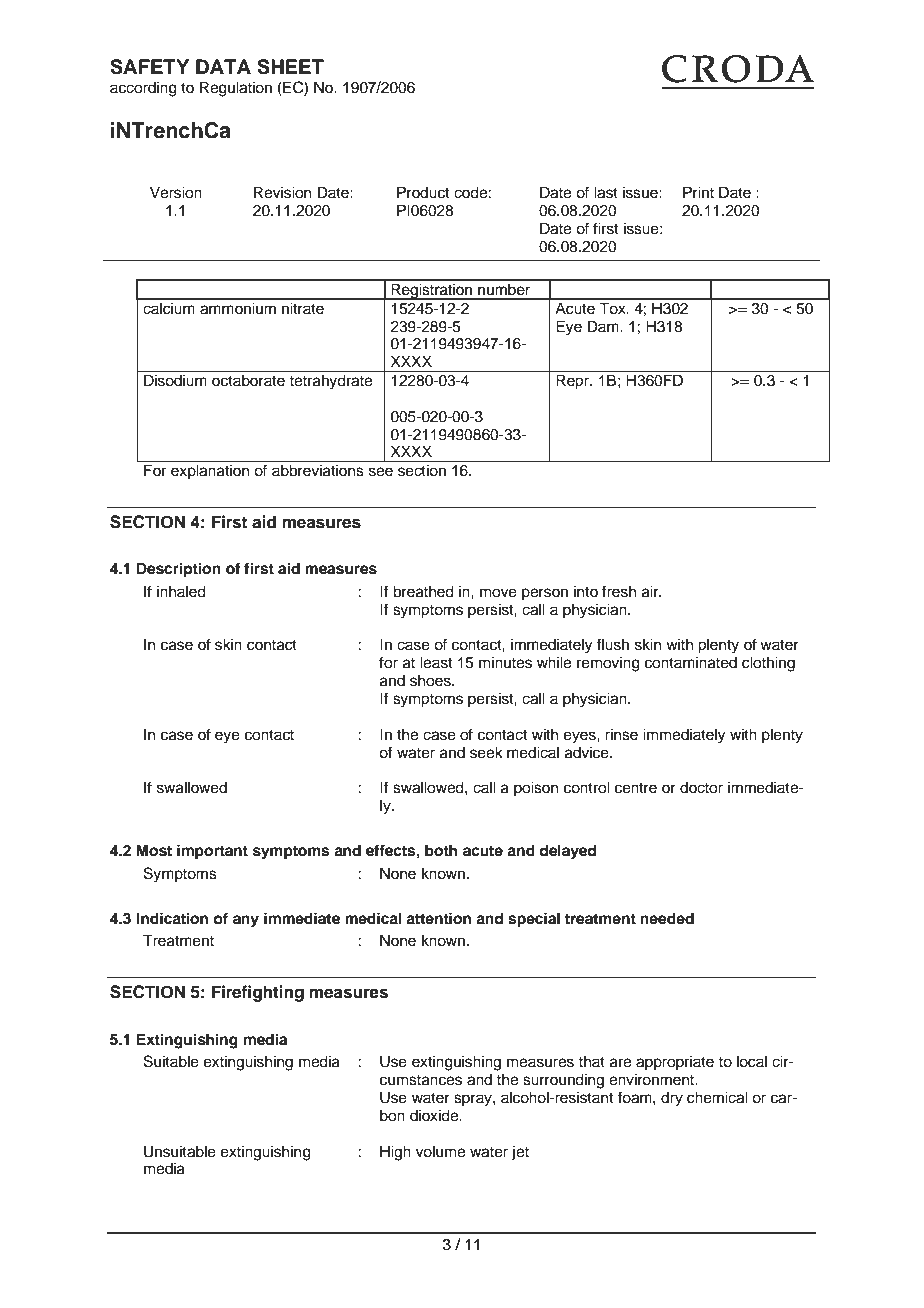 The image size is (924, 1308). Describe the element at coordinates (423, 192) in the image. I see `Product` at that location.
